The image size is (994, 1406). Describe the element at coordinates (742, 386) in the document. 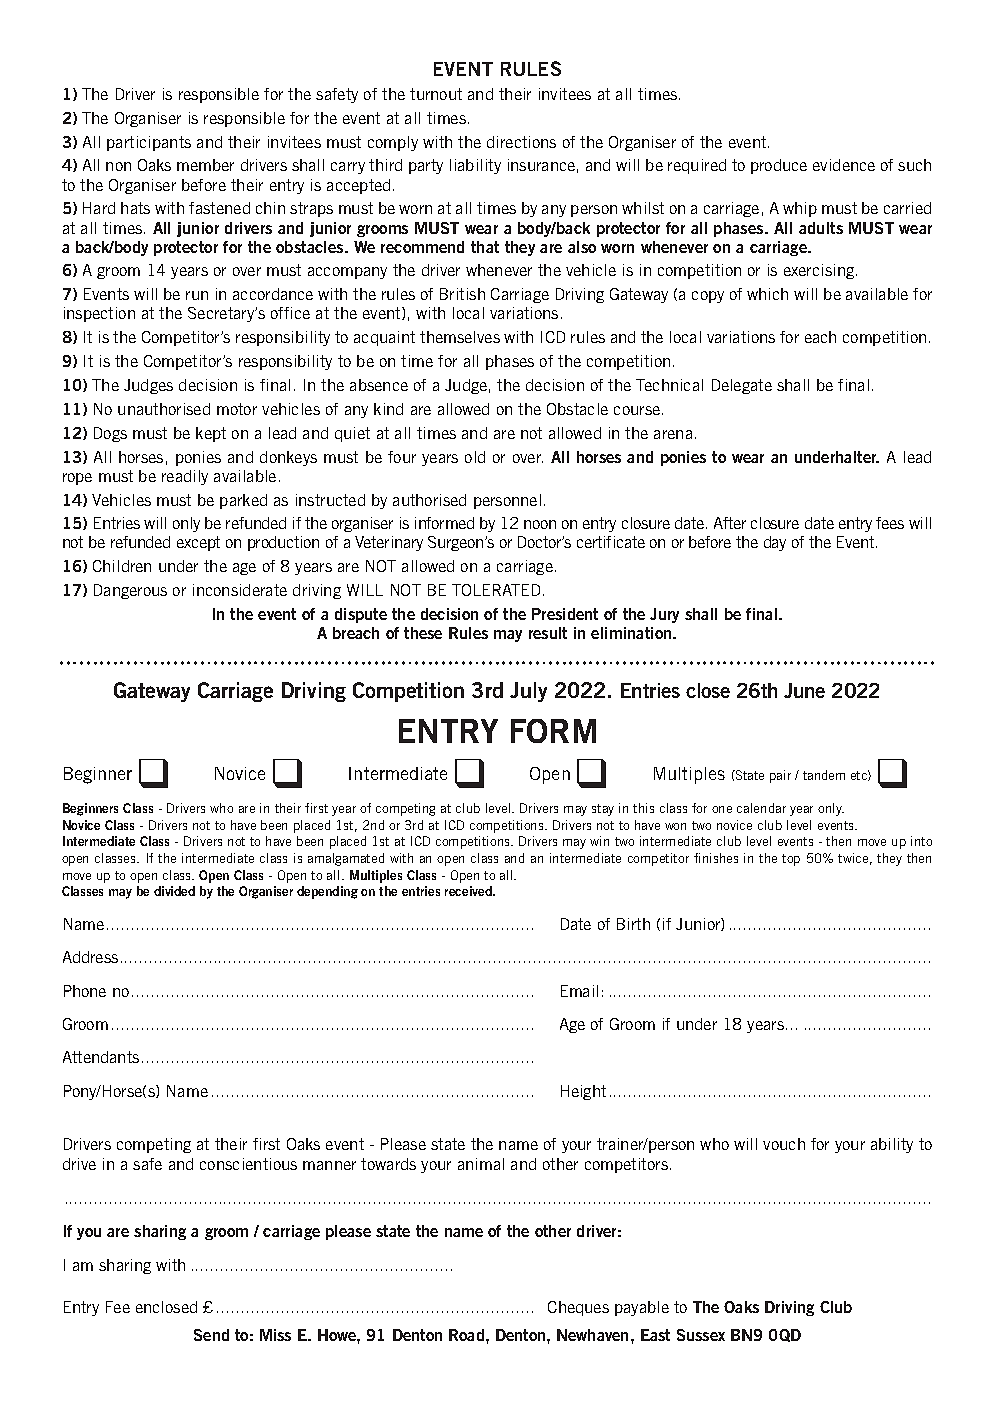

I see `Delegate` at that location.
